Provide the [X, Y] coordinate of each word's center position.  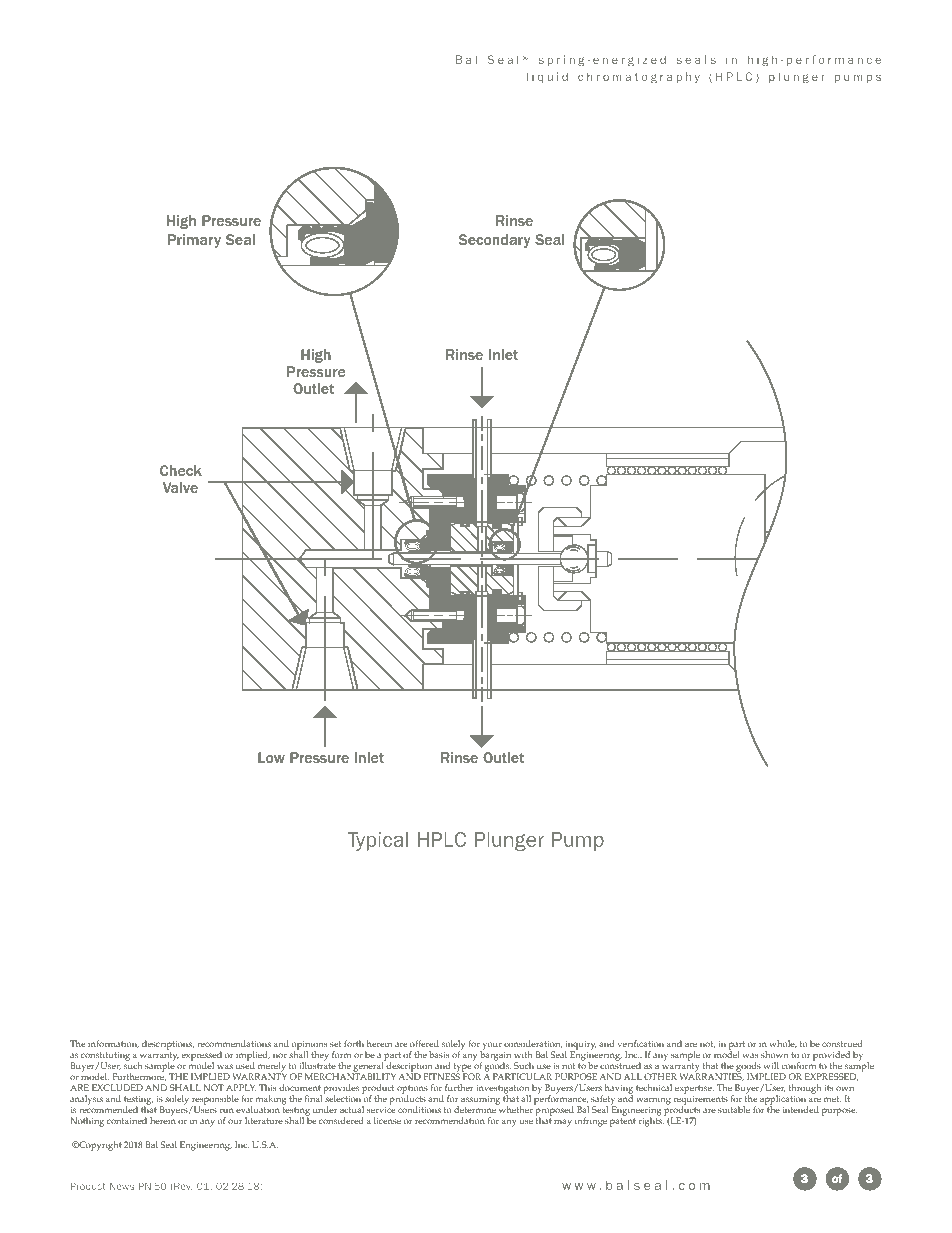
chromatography [639, 77]
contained [127, 1120]
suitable [734, 1109]
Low [271, 757]
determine [476, 1108]
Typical [378, 841]
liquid [547, 77]
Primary [194, 241]
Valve [180, 487]
